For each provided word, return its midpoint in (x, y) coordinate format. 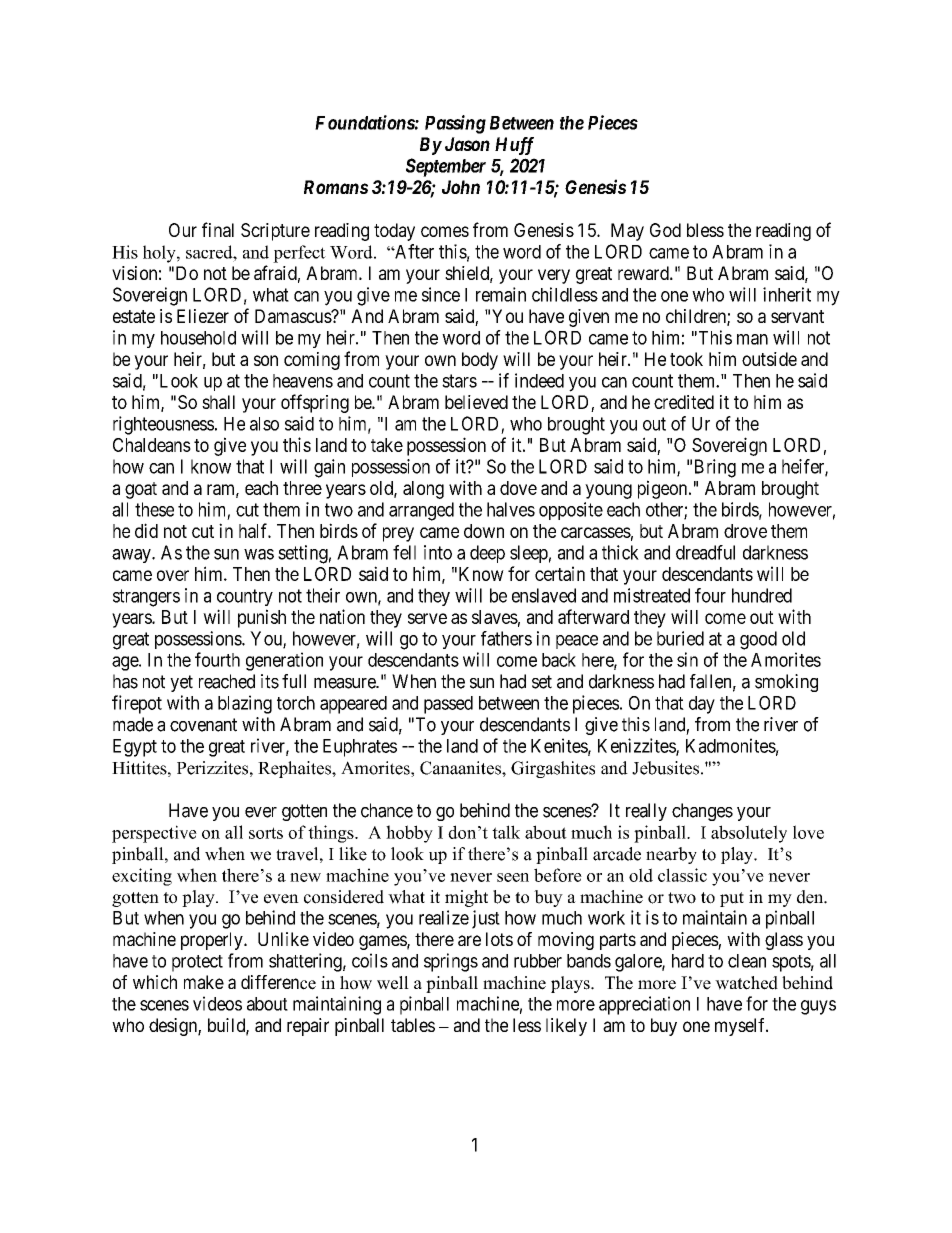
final (218, 229)
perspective (154, 834)
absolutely (749, 834)
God (665, 230)
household (198, 338)
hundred (762, 595)
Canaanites (461, 768)
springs (451, 962)
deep (487, 554)
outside (769, 359)
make (204, 982)
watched (746, 983)
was (259, 554)
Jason (467, 144)
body (480, 361)
